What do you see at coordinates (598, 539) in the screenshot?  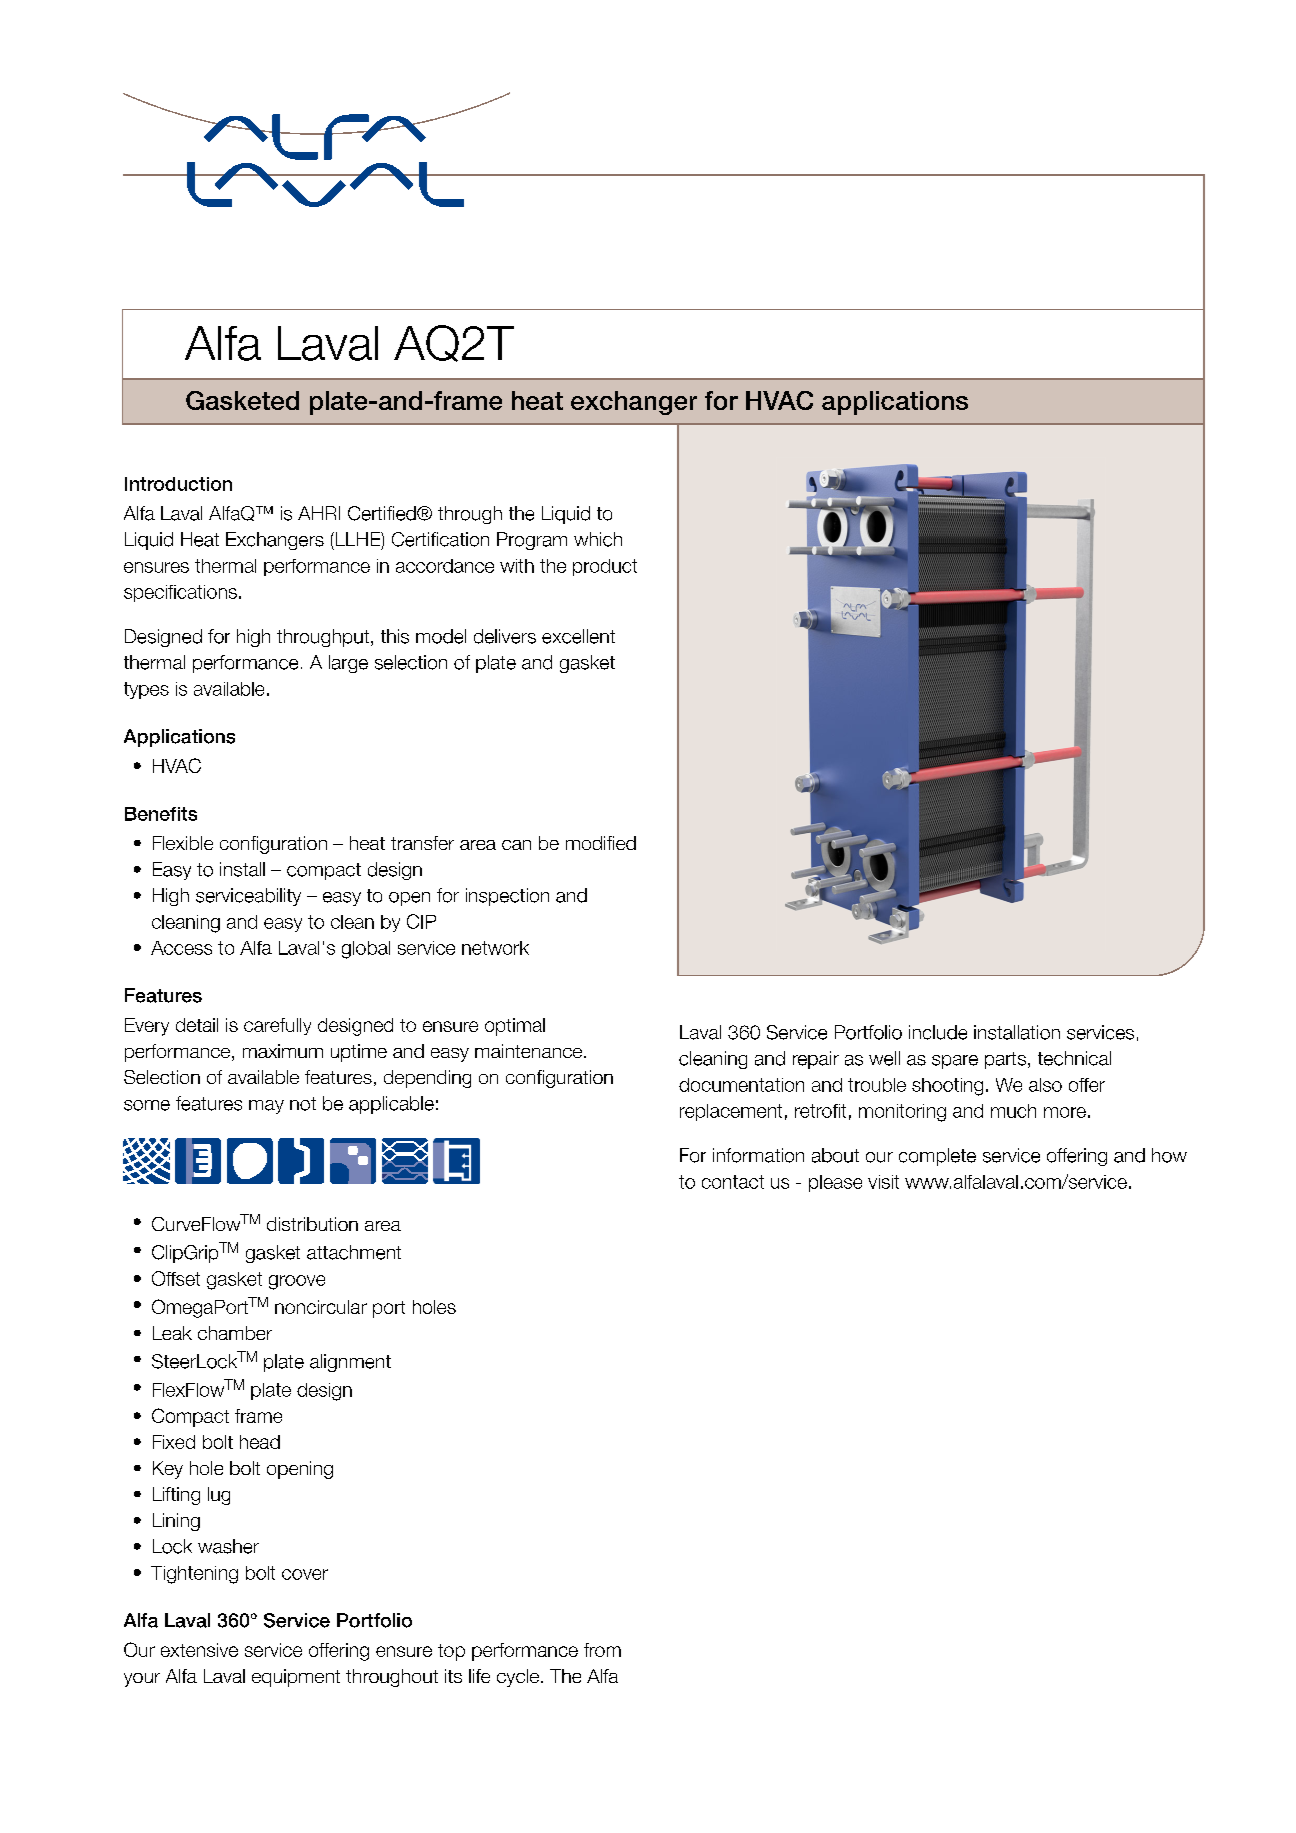 I see `which` at bounding box center [598, 539].
